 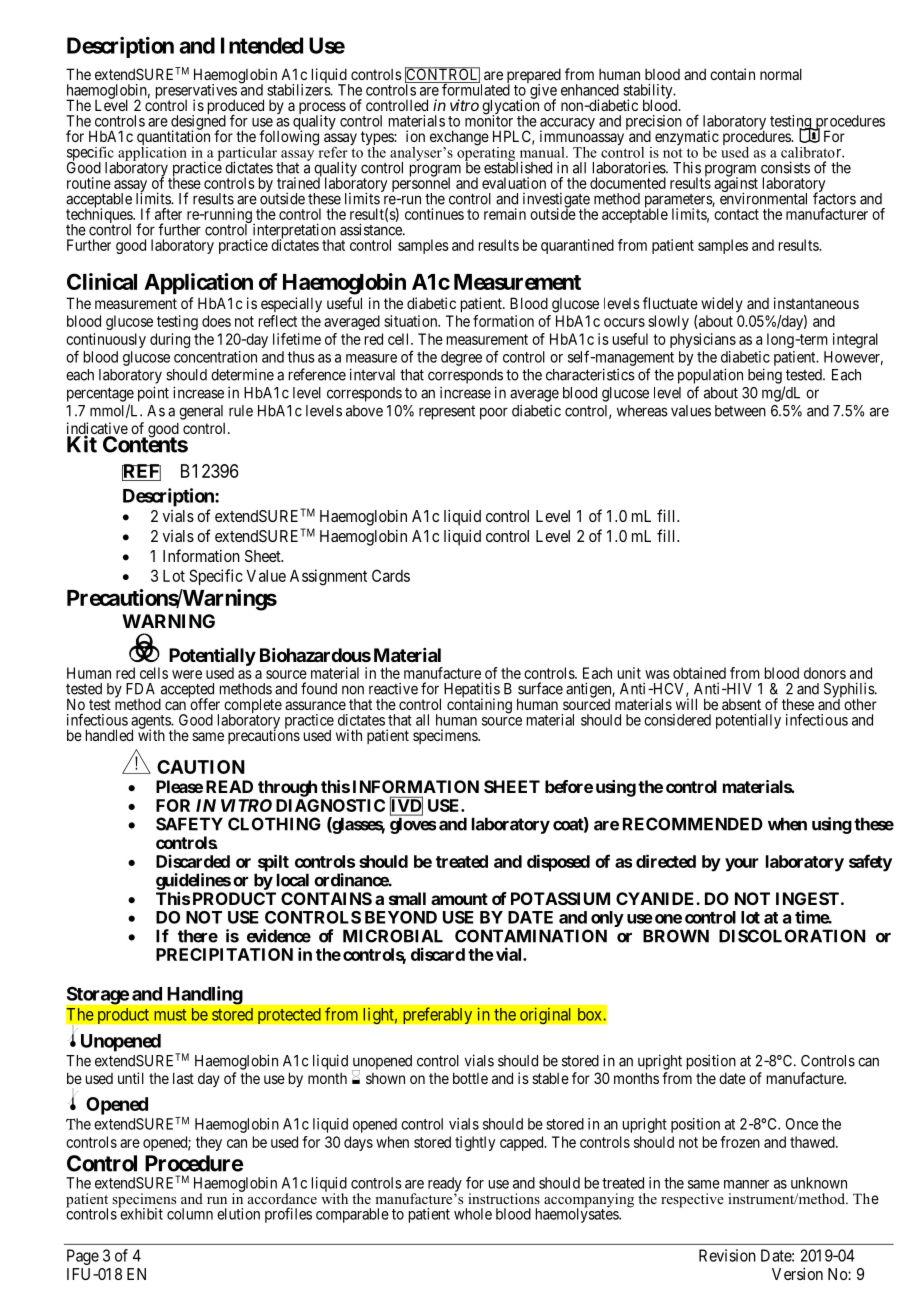 What do you see at coordinates (727, 1255) in the page?
I see `Revision` at bounding box center [727, 1255].
